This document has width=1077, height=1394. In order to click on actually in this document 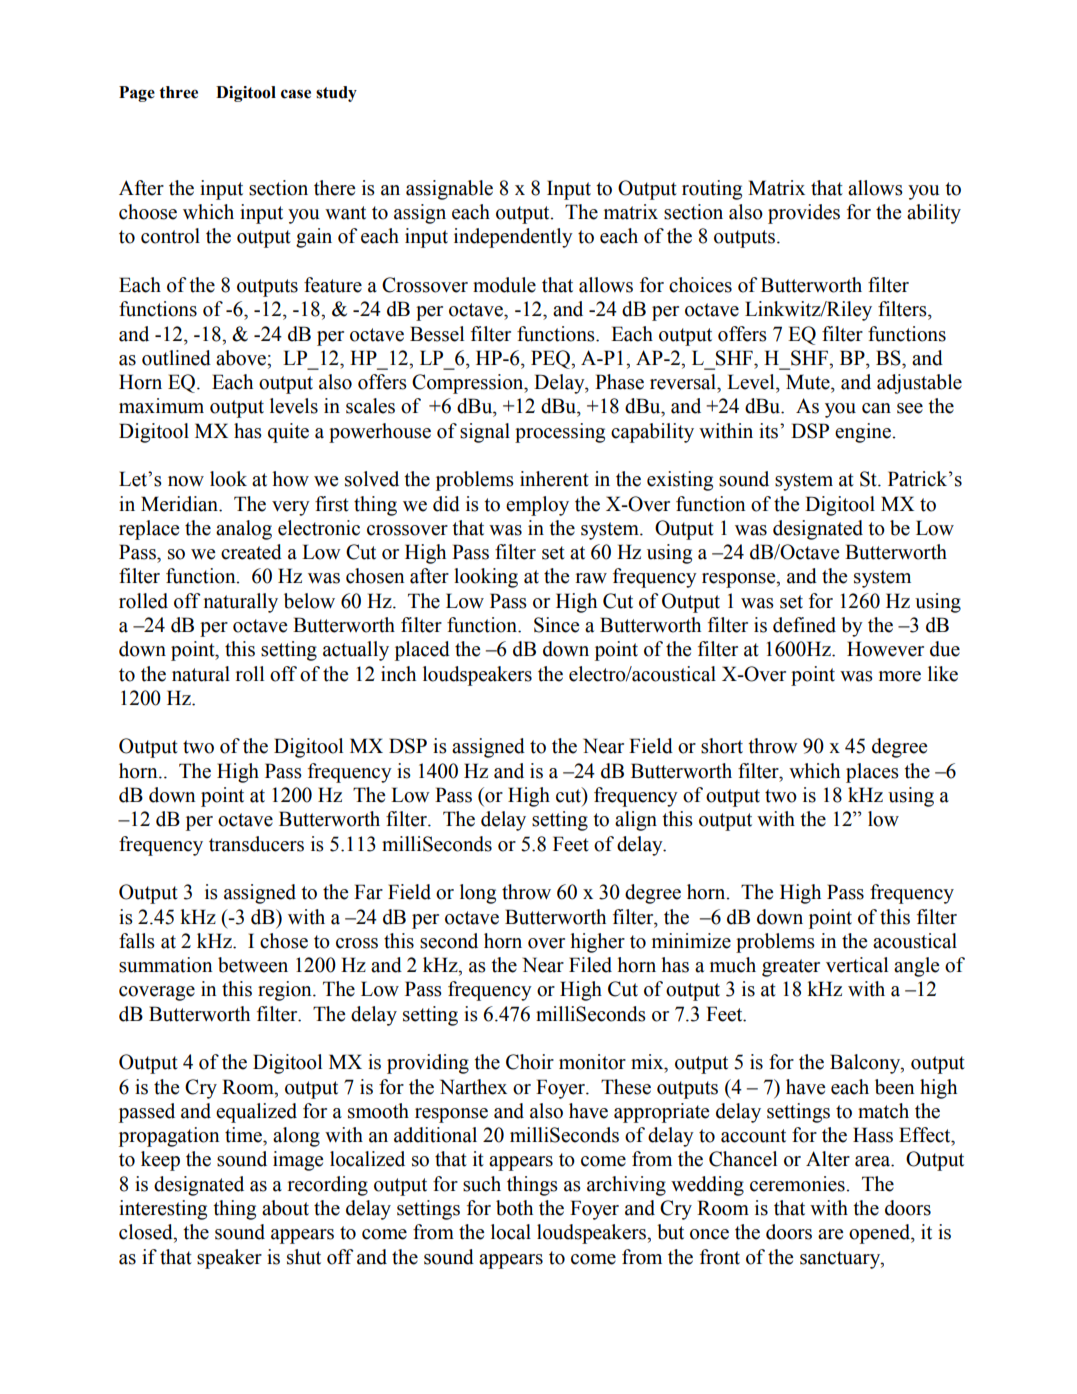, I will do `click(356, 651)`.
